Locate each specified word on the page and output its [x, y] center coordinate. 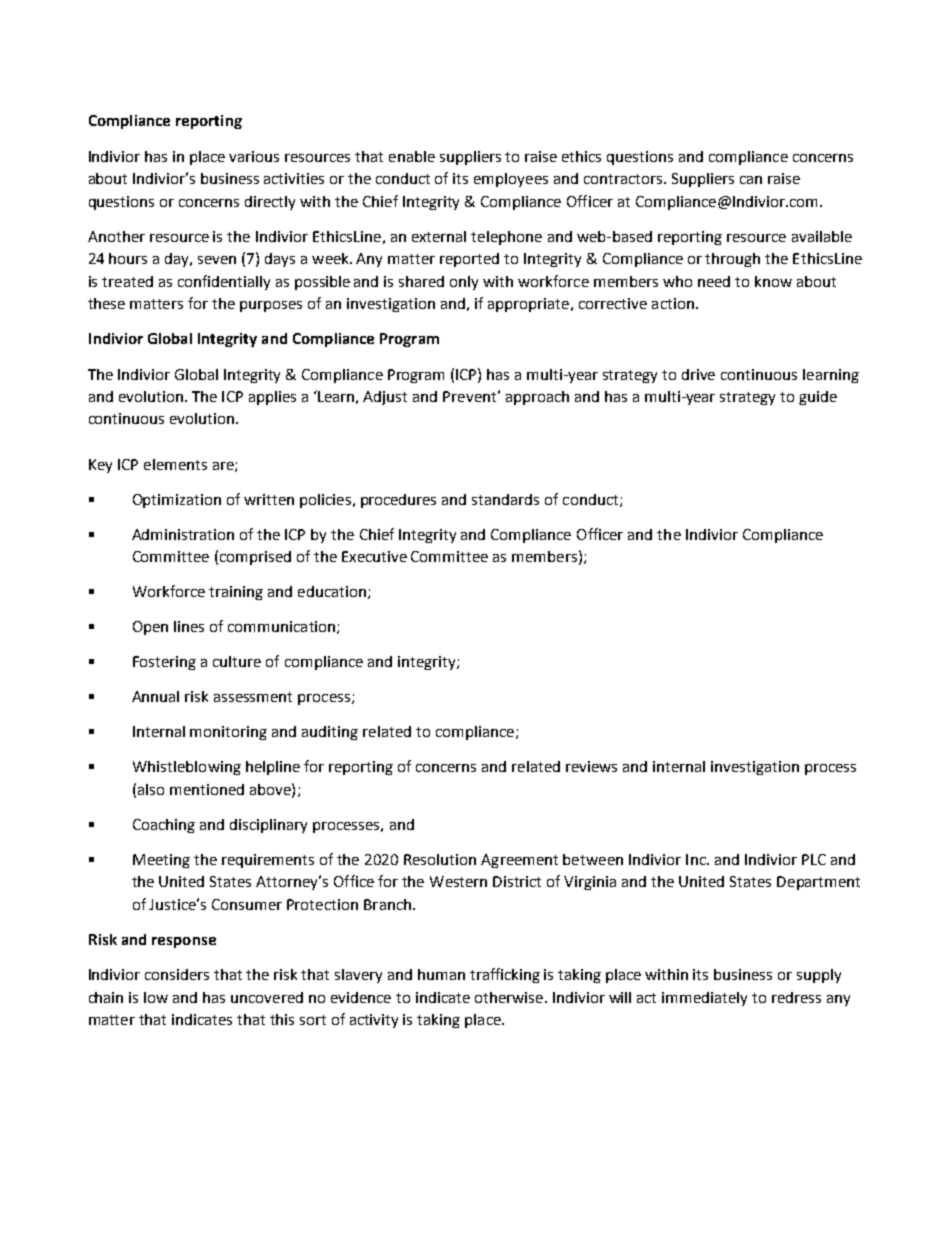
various [254, 156]
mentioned [207, 789]
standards [505, 499]
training [236, 593]
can [751, 180]
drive [698, 374]
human [441, 974]
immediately [704, 999]
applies [272, 398]
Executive [374, 556]
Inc [697, 859]
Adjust [385, 398]
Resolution [440, 859]
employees [511, 180]
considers [177, 974]
